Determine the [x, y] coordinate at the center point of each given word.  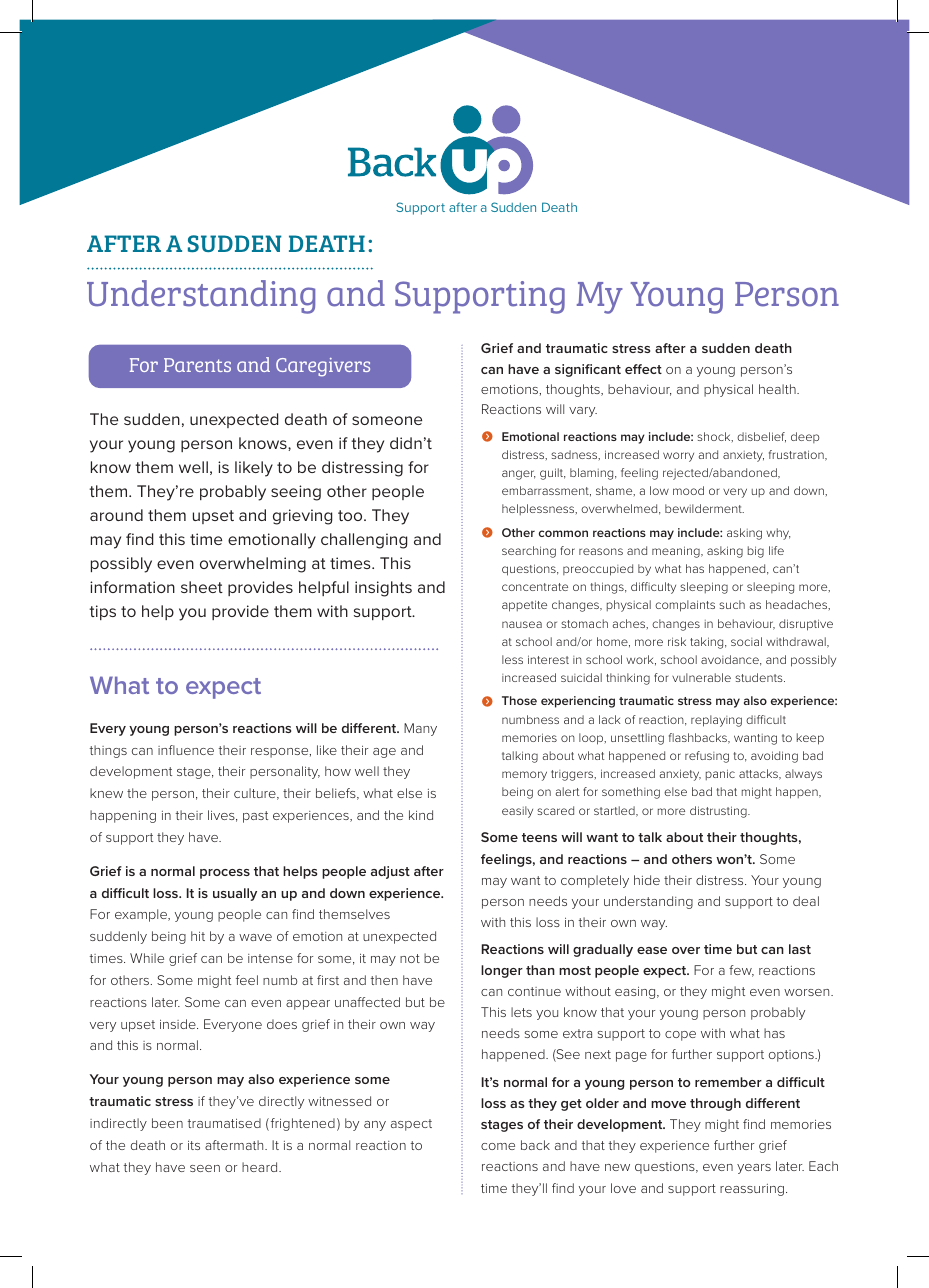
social [746, 641]
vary [583, 412]
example [142, 915]
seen [205, 1168]
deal [806, 901]
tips [102, 612]
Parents [197, 365]
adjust [390, 872]
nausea [522, 624]
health [778, 389]
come [498, 1146]
